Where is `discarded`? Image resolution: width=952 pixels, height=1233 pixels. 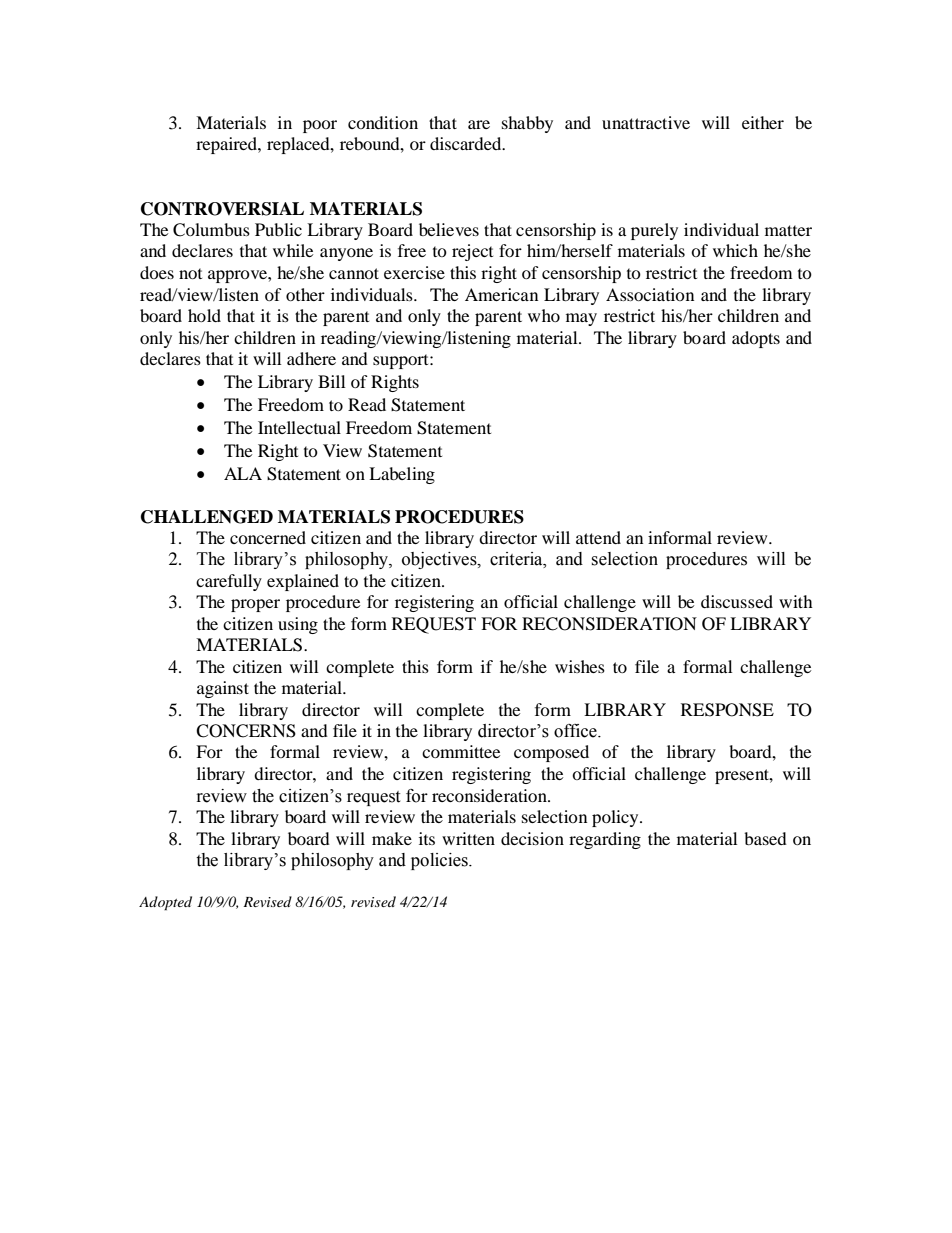 discarded is located at coordinates (467, 143).
